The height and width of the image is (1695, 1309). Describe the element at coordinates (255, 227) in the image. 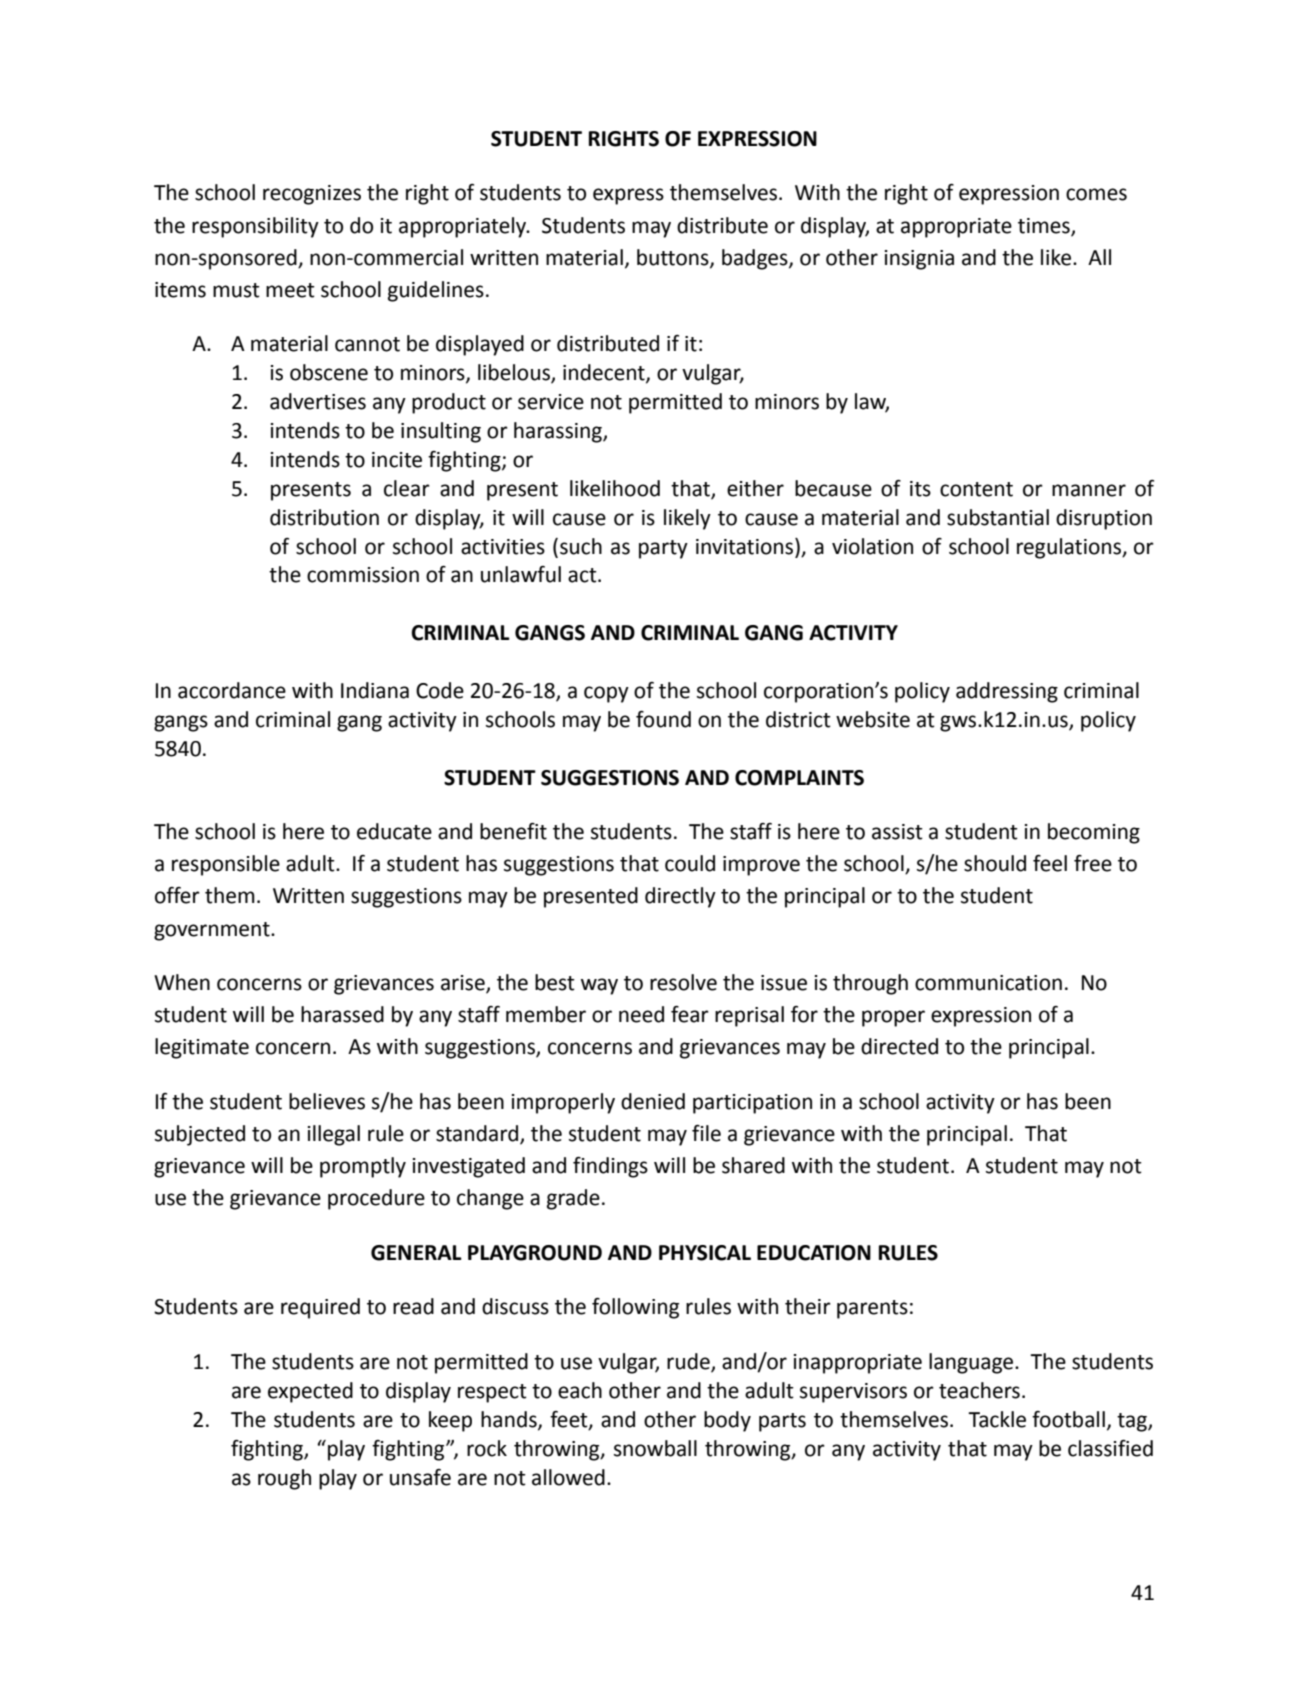

I see `responsibility` at that location.
